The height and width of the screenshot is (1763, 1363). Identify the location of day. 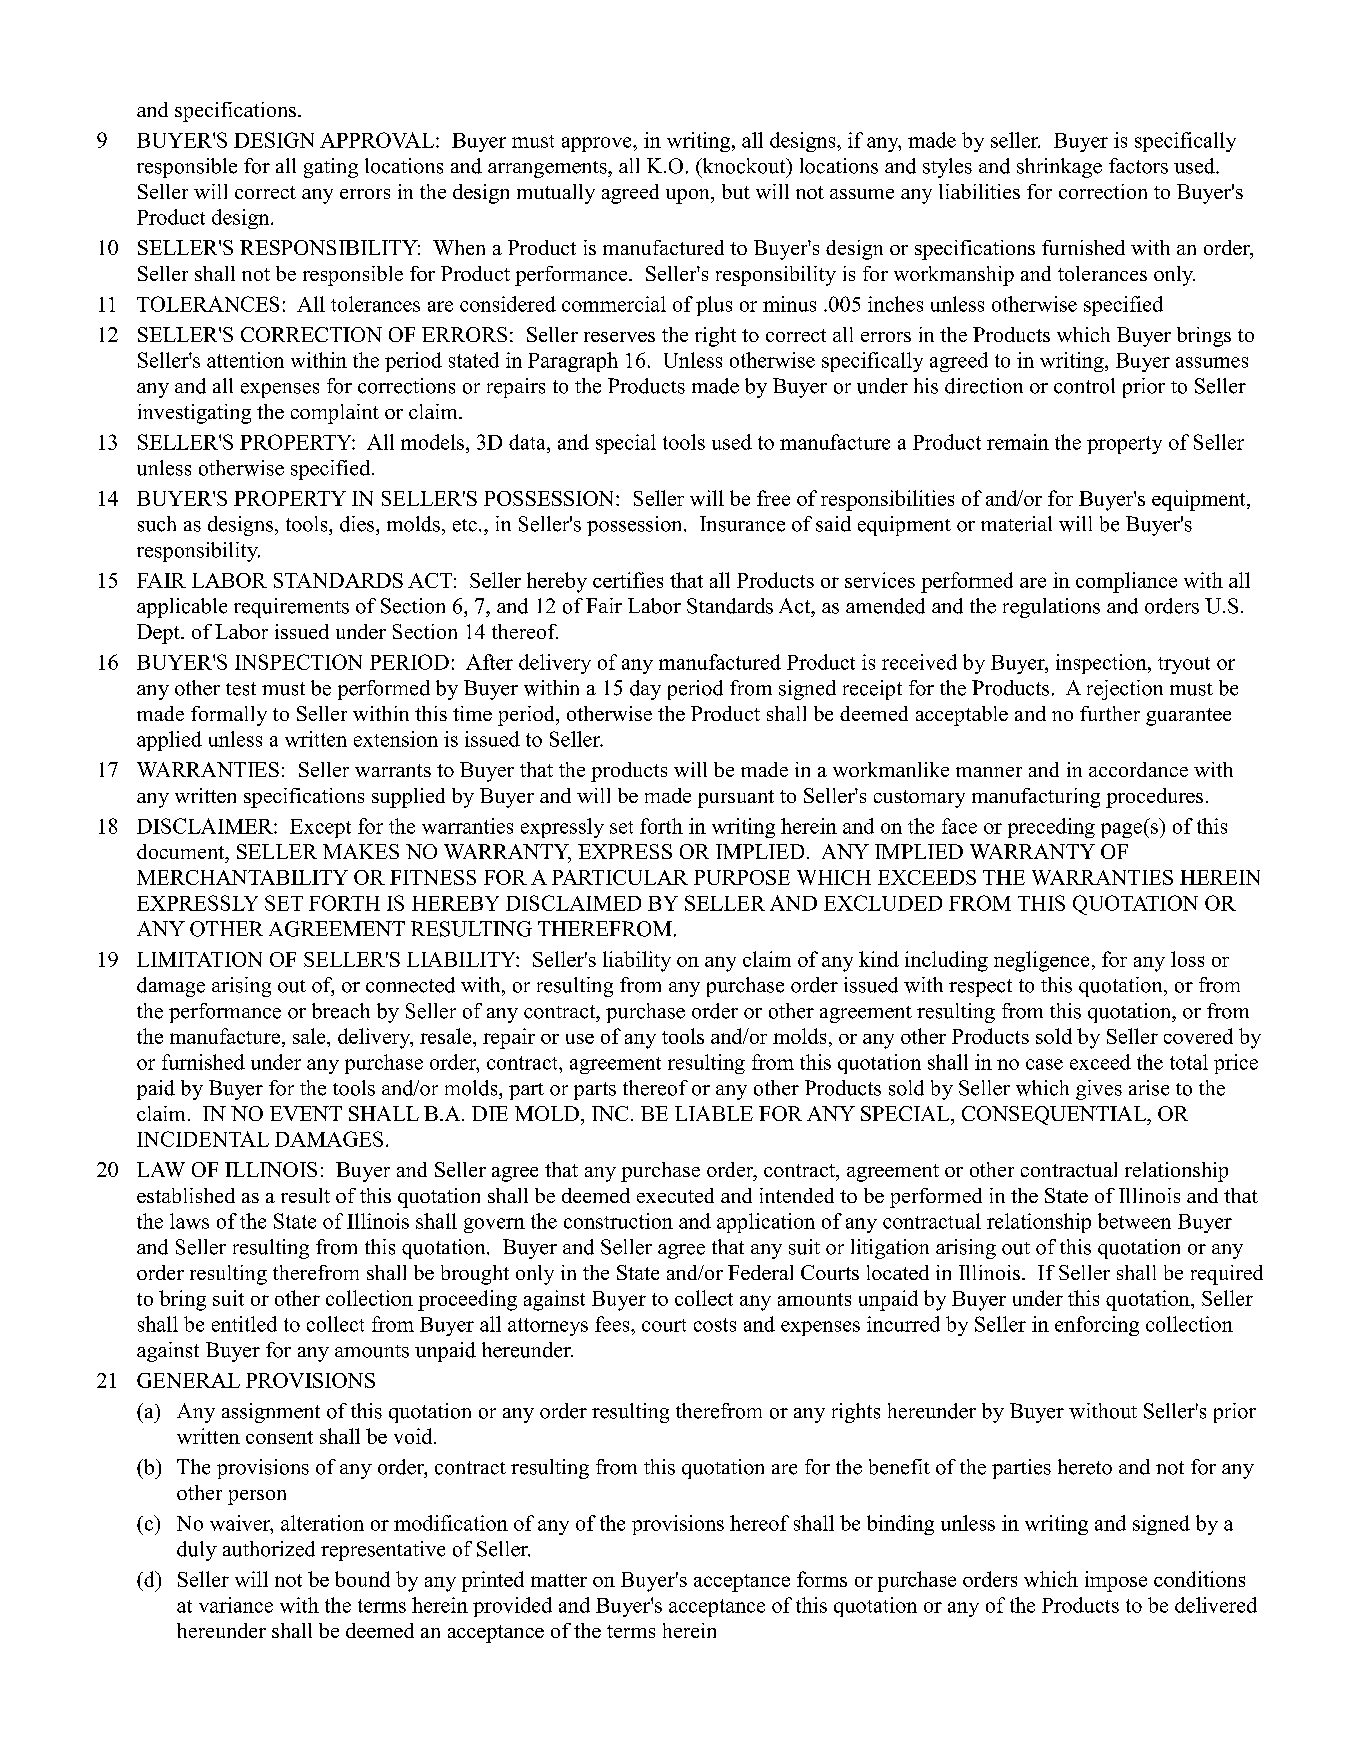
(645, 690).
